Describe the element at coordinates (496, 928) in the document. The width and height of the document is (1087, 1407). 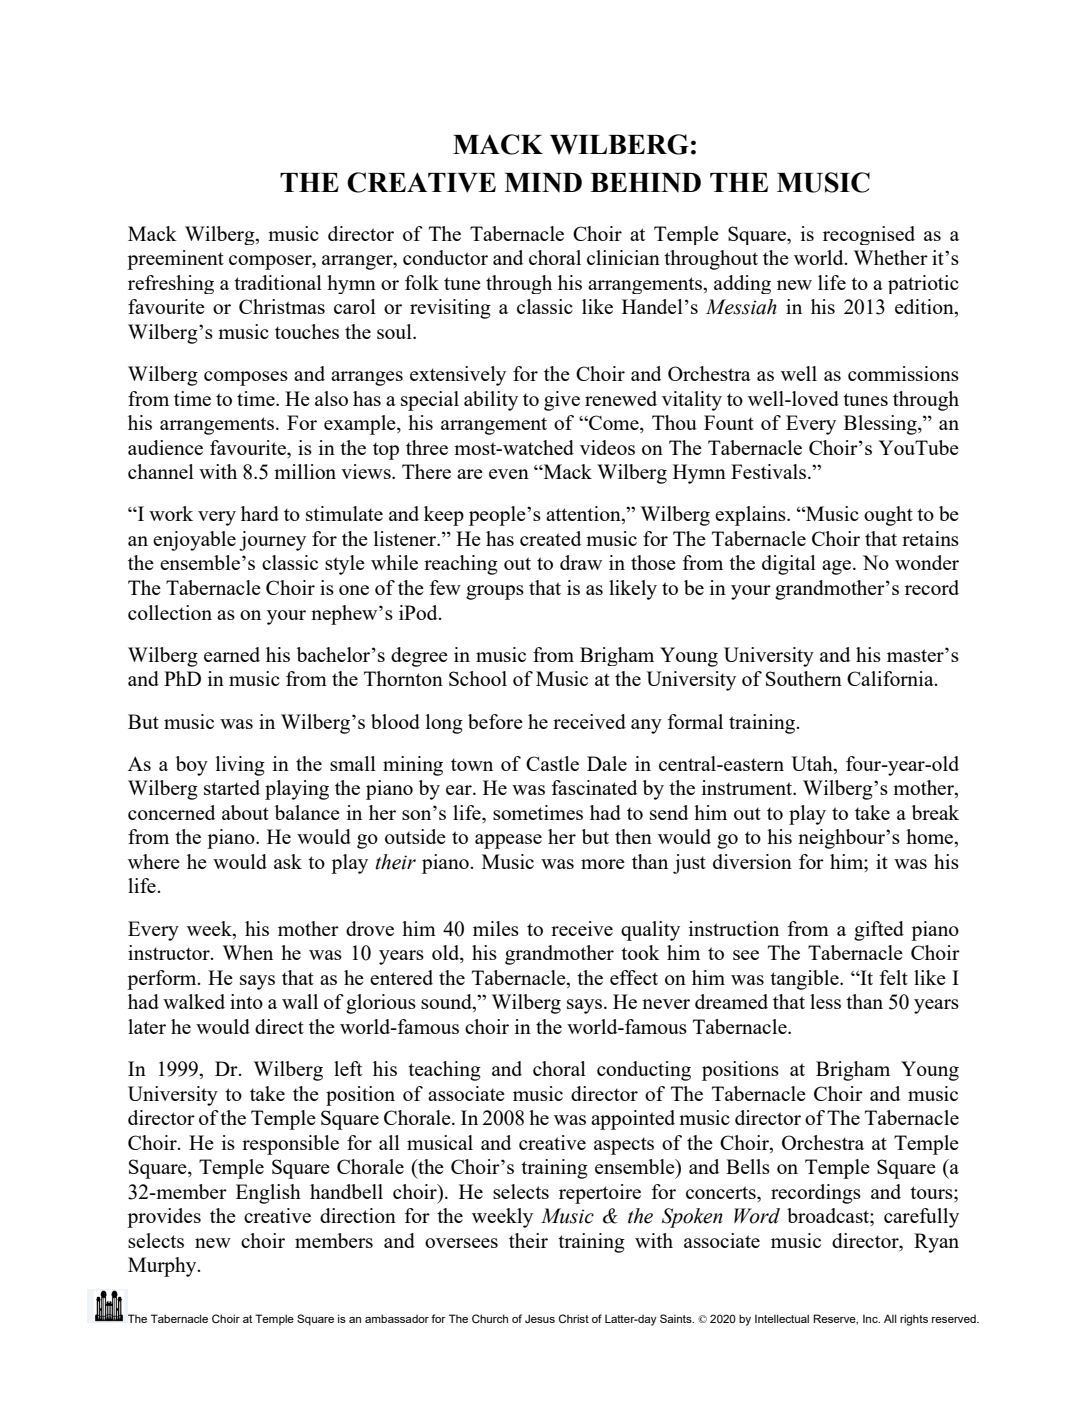
I see `miles` at that location.
